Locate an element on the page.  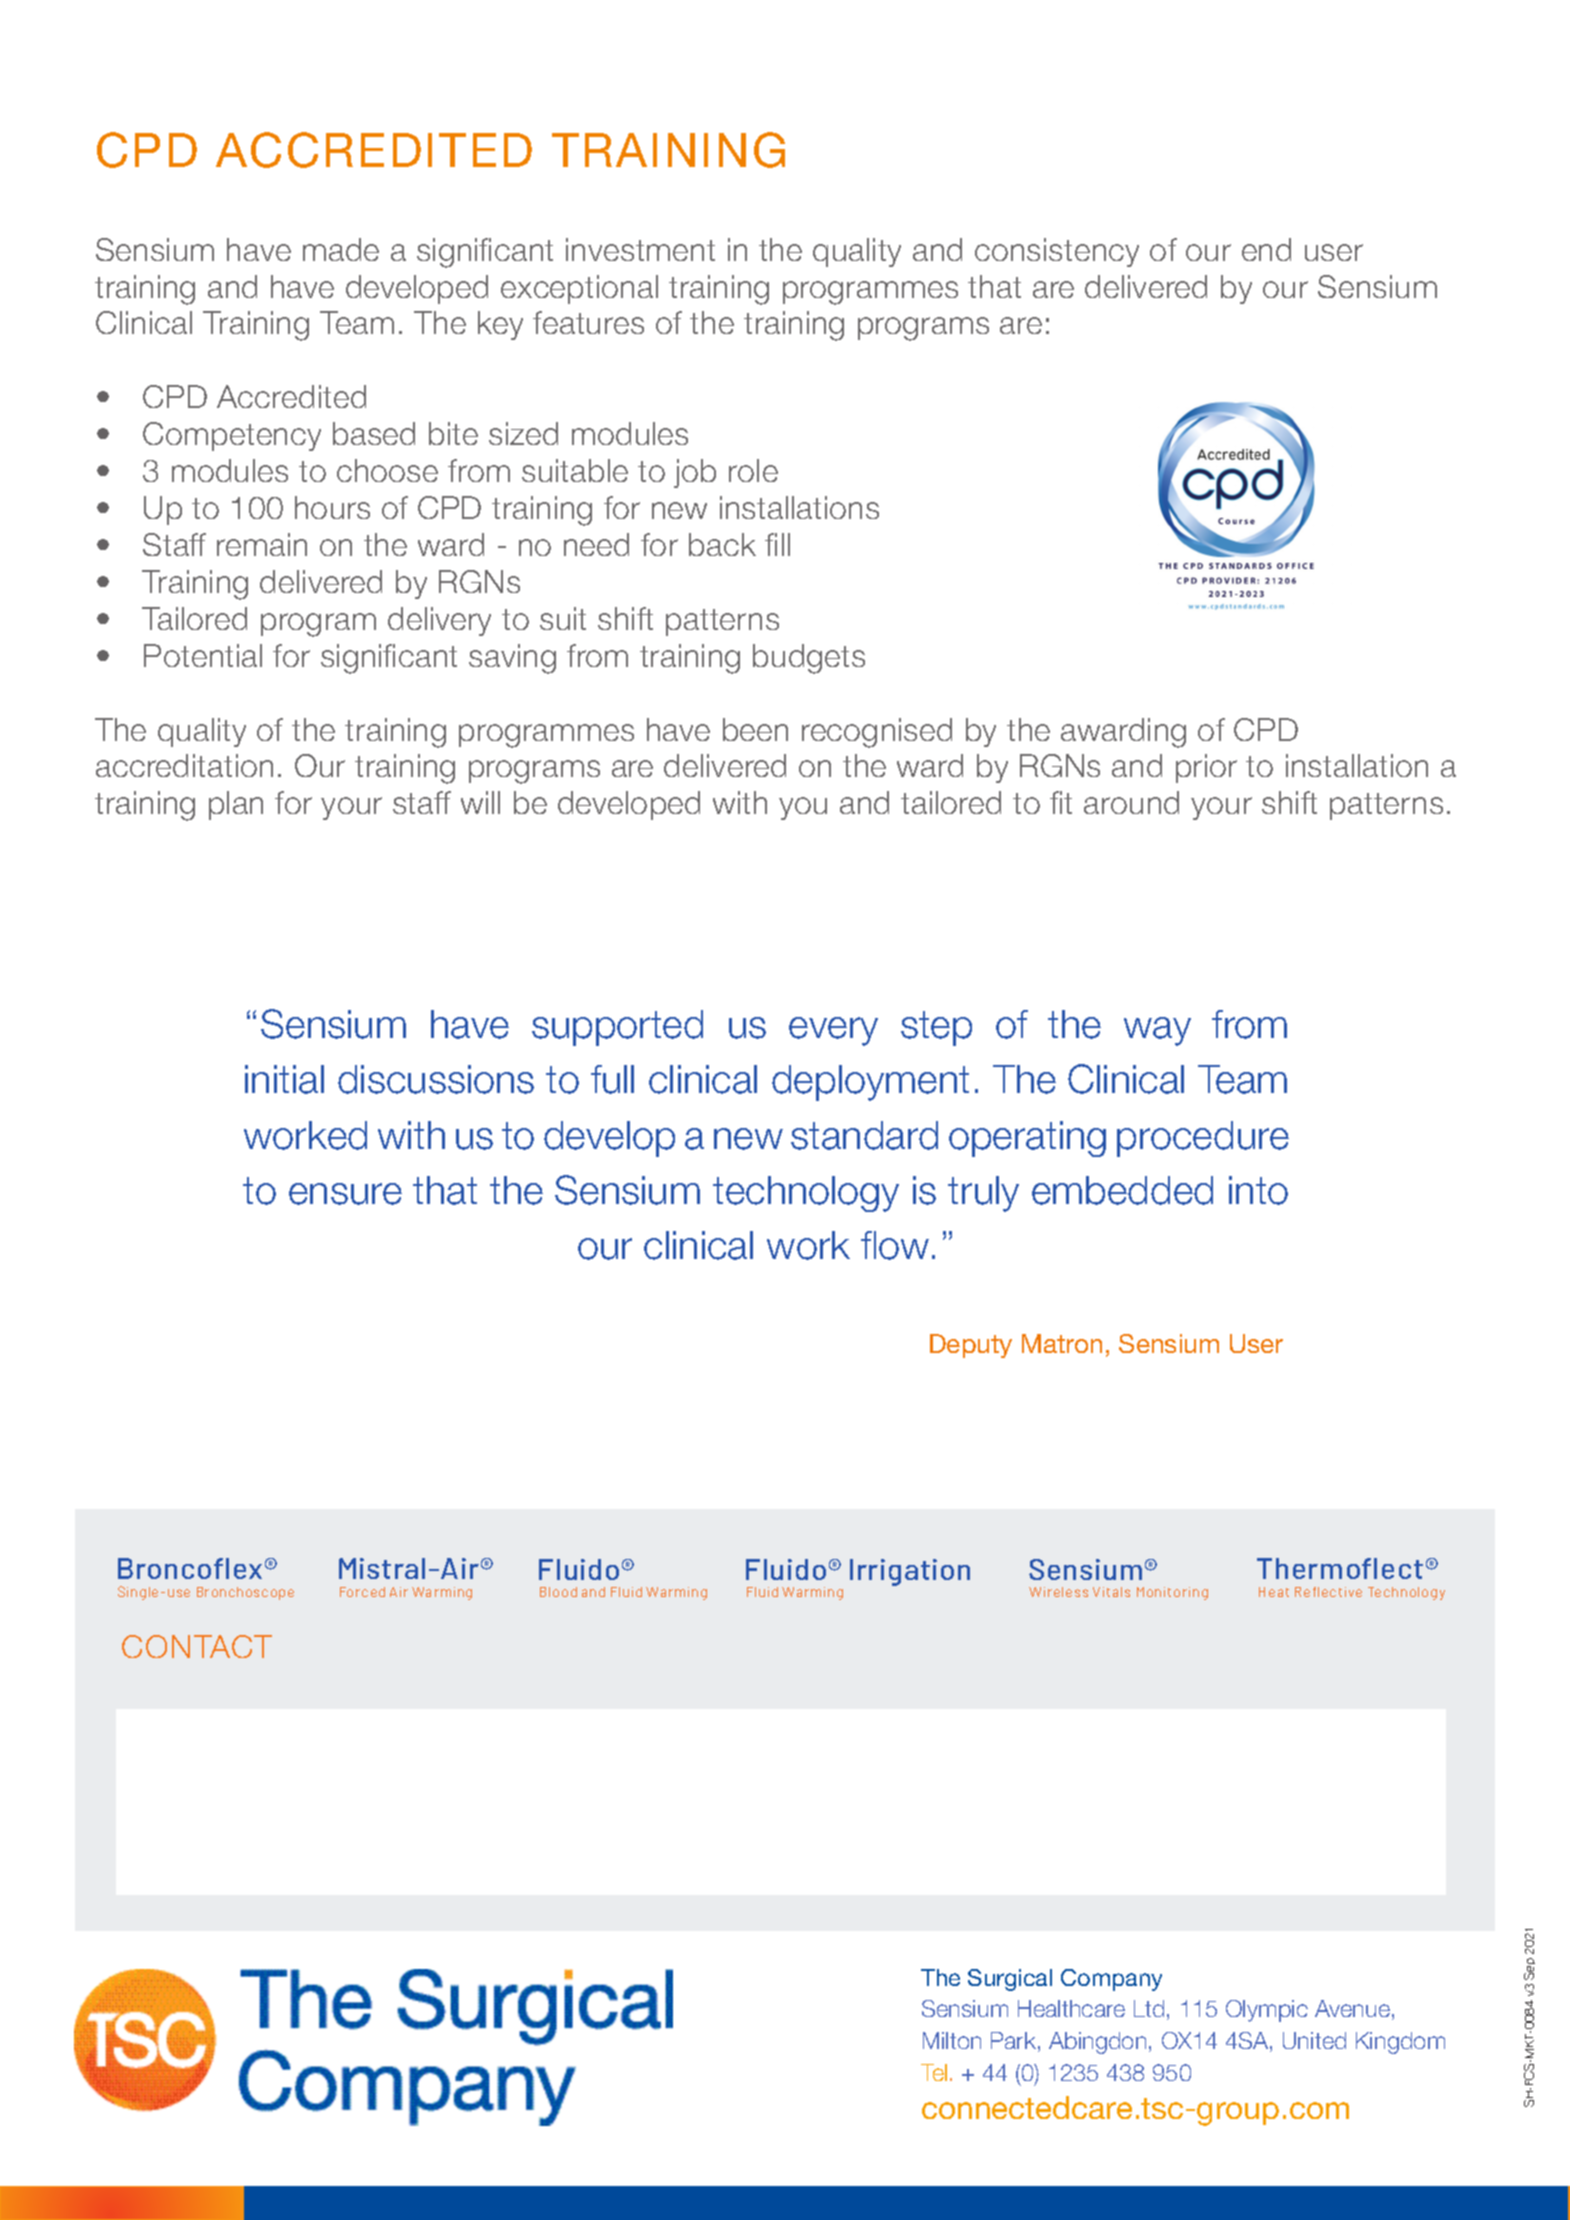
made is located at coordinates (341, 249).
